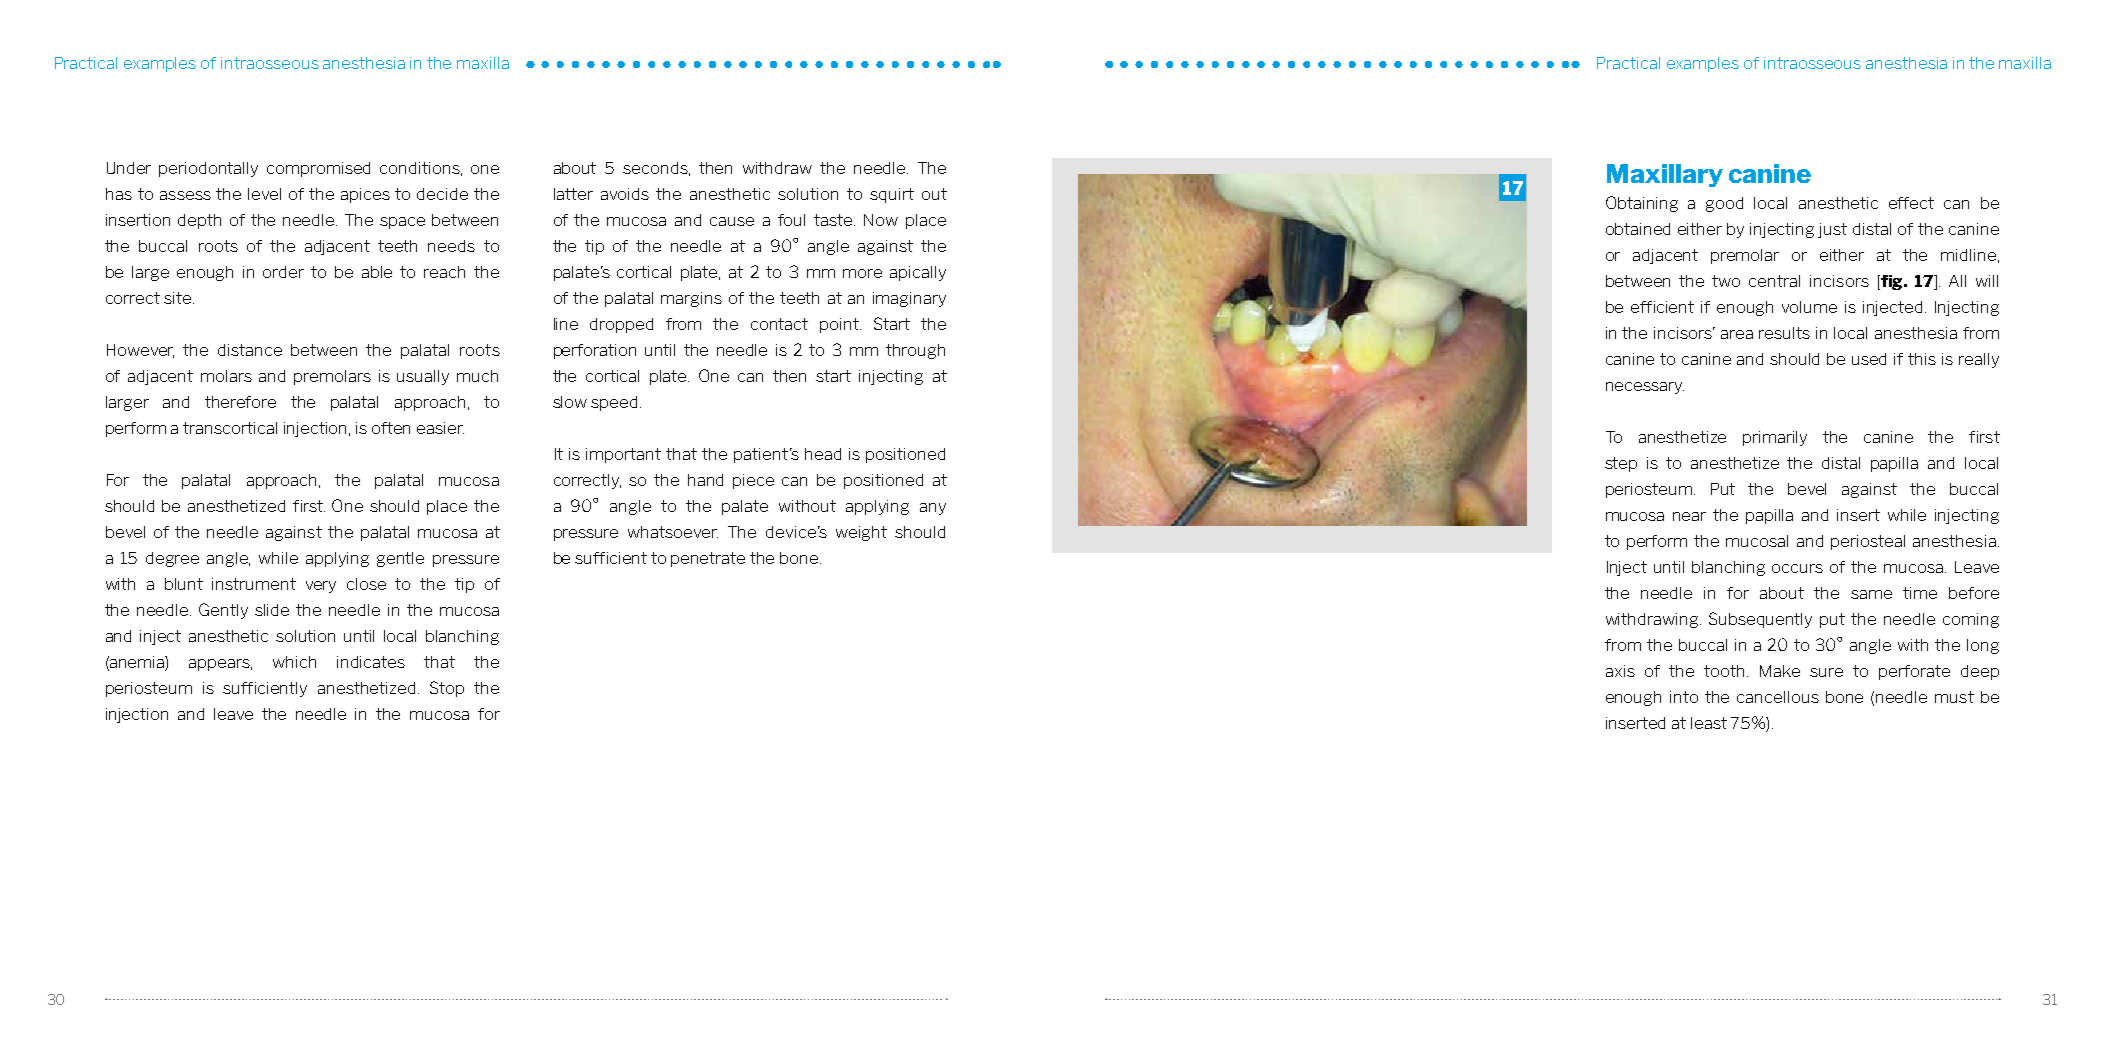 The image size is (2105, 1052). Describe the element at coordinates (447, 689) in the document. I see `Stop` at that location.
